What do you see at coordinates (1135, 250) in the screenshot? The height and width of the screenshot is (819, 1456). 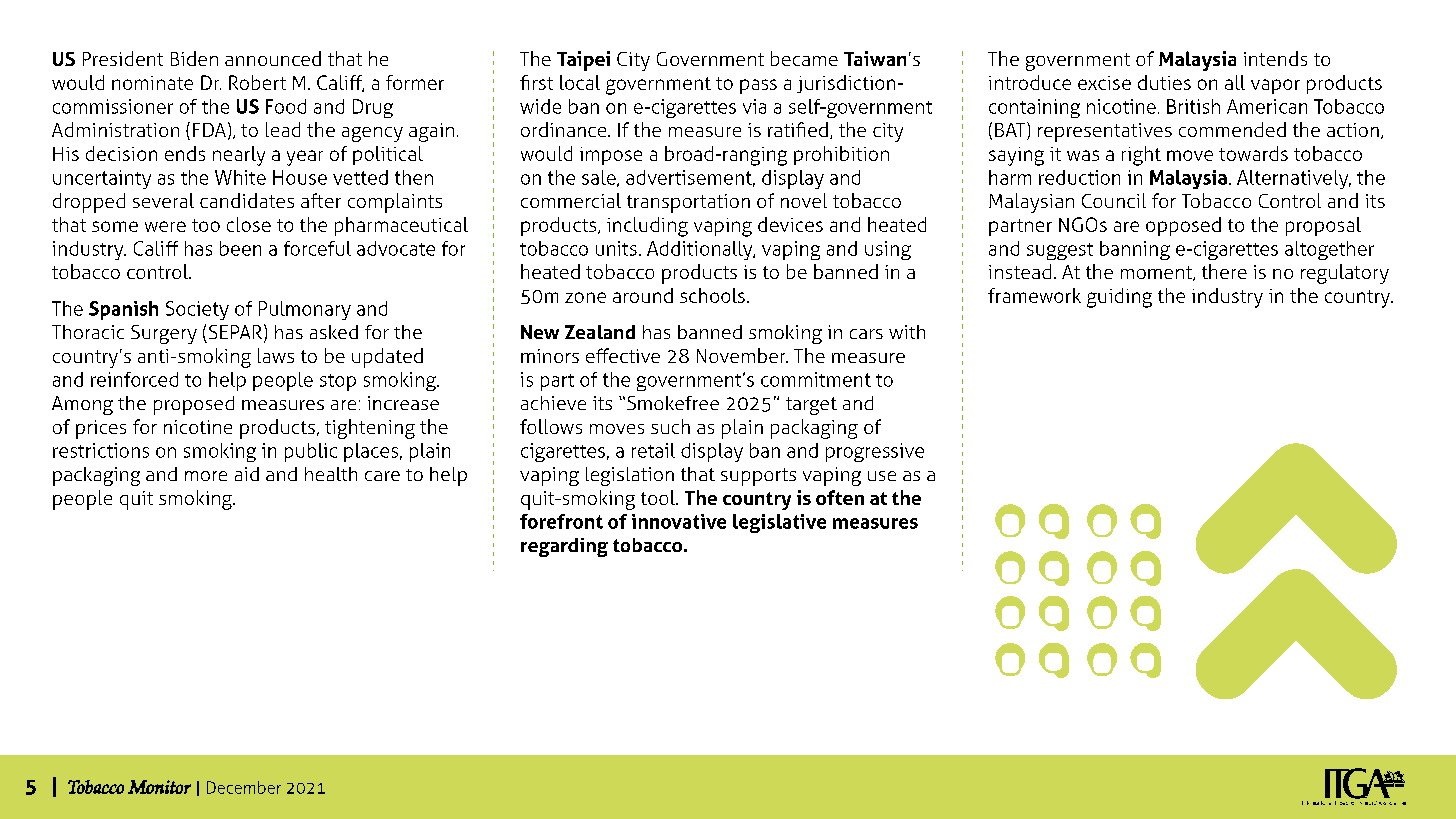 I see `banning` at bounding box center [1135, 250].
